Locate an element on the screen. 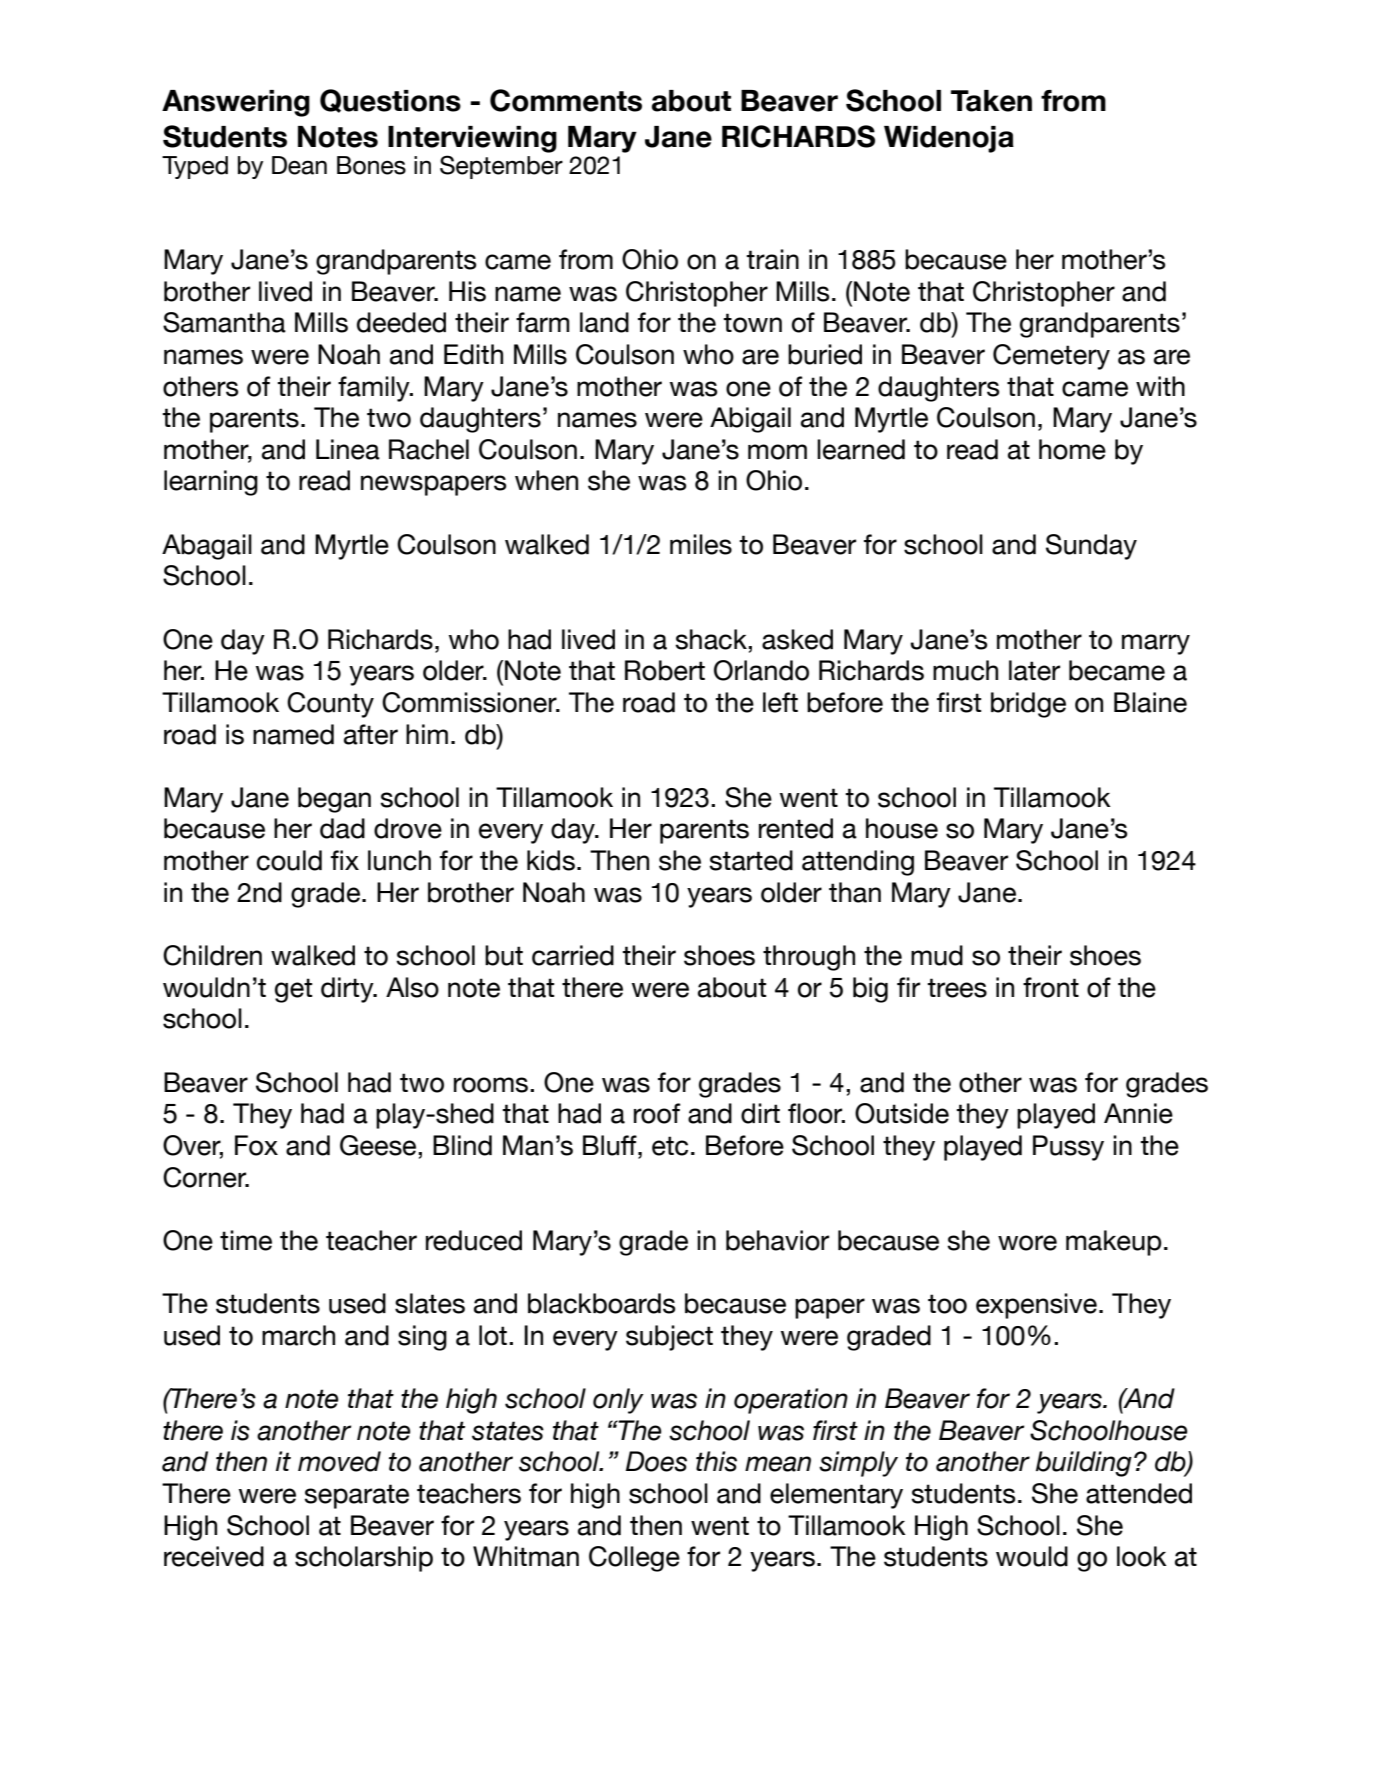 This screenshot has height=1790, width=1383. bridge is located at coordinates (1028, 705).
